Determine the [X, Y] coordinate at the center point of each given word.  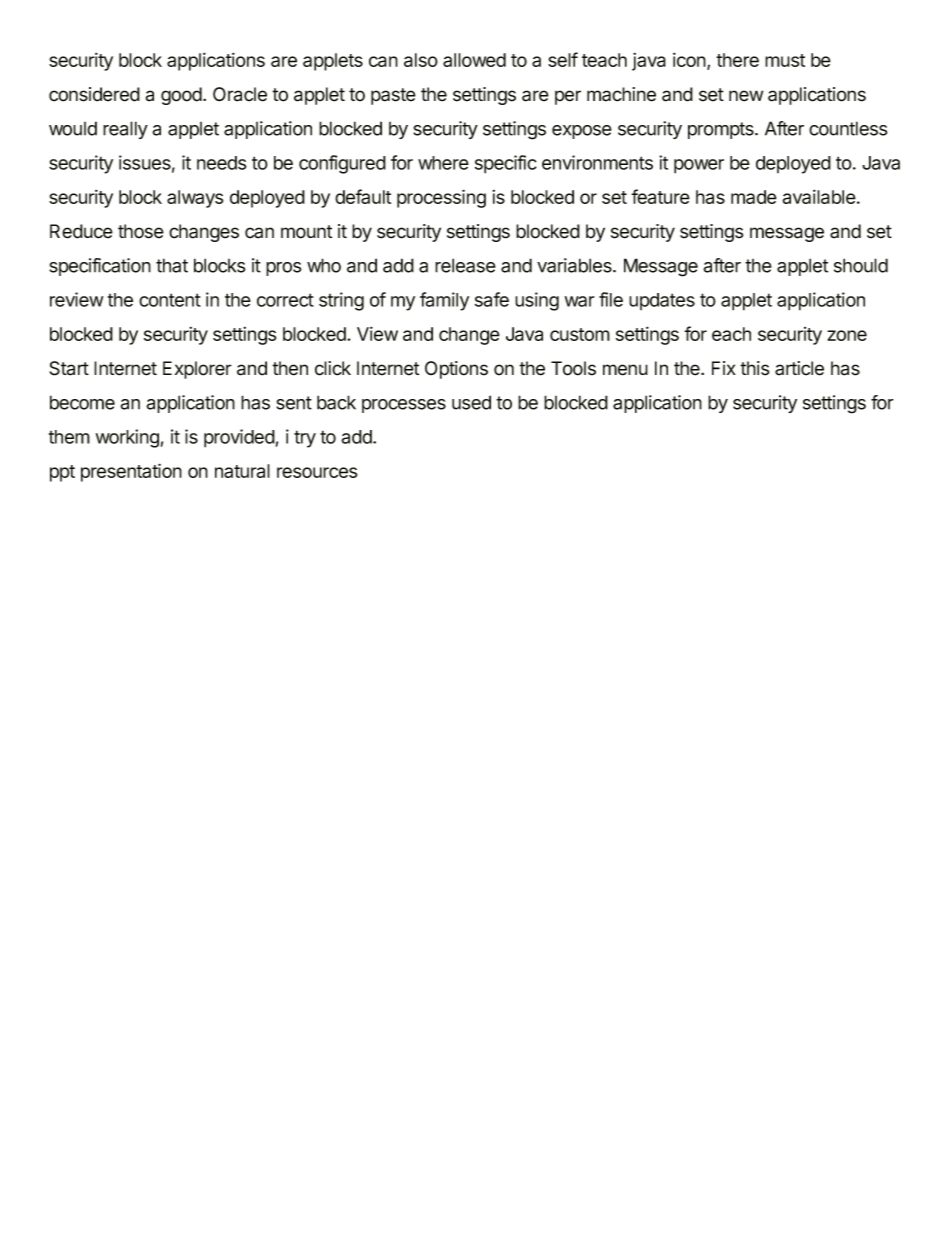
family [444, 301]
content [170, 300]
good [181, 96]
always [195, 199]
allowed [474, 60]
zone [847, 335]
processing [441, 198]
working [127, 438]
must [785, 60]
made [754, 197]
